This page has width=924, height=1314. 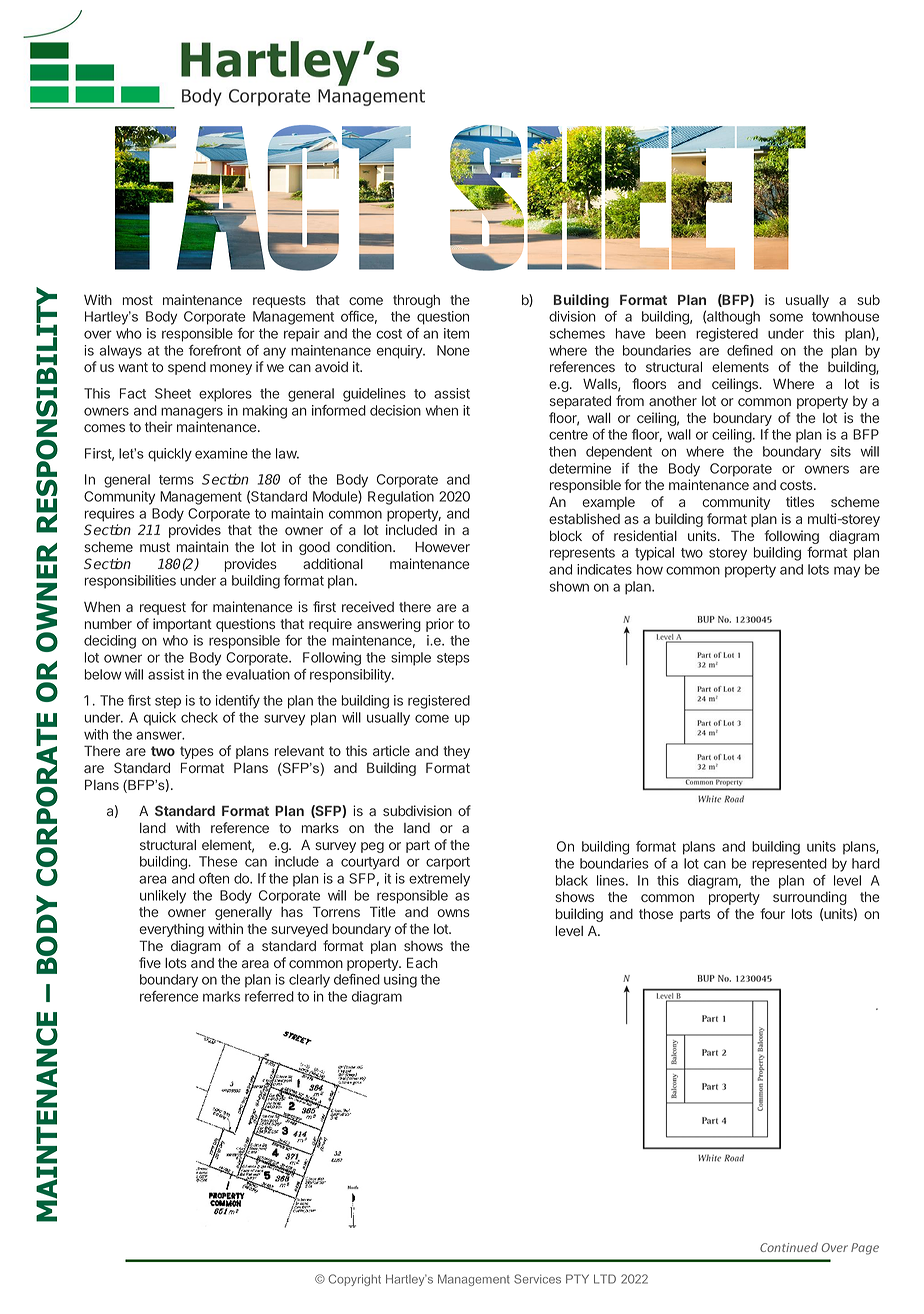 What do you see at coordinates (354, 1280) in the page?
I see `Copyright` at bounding box center [354, 1280].
